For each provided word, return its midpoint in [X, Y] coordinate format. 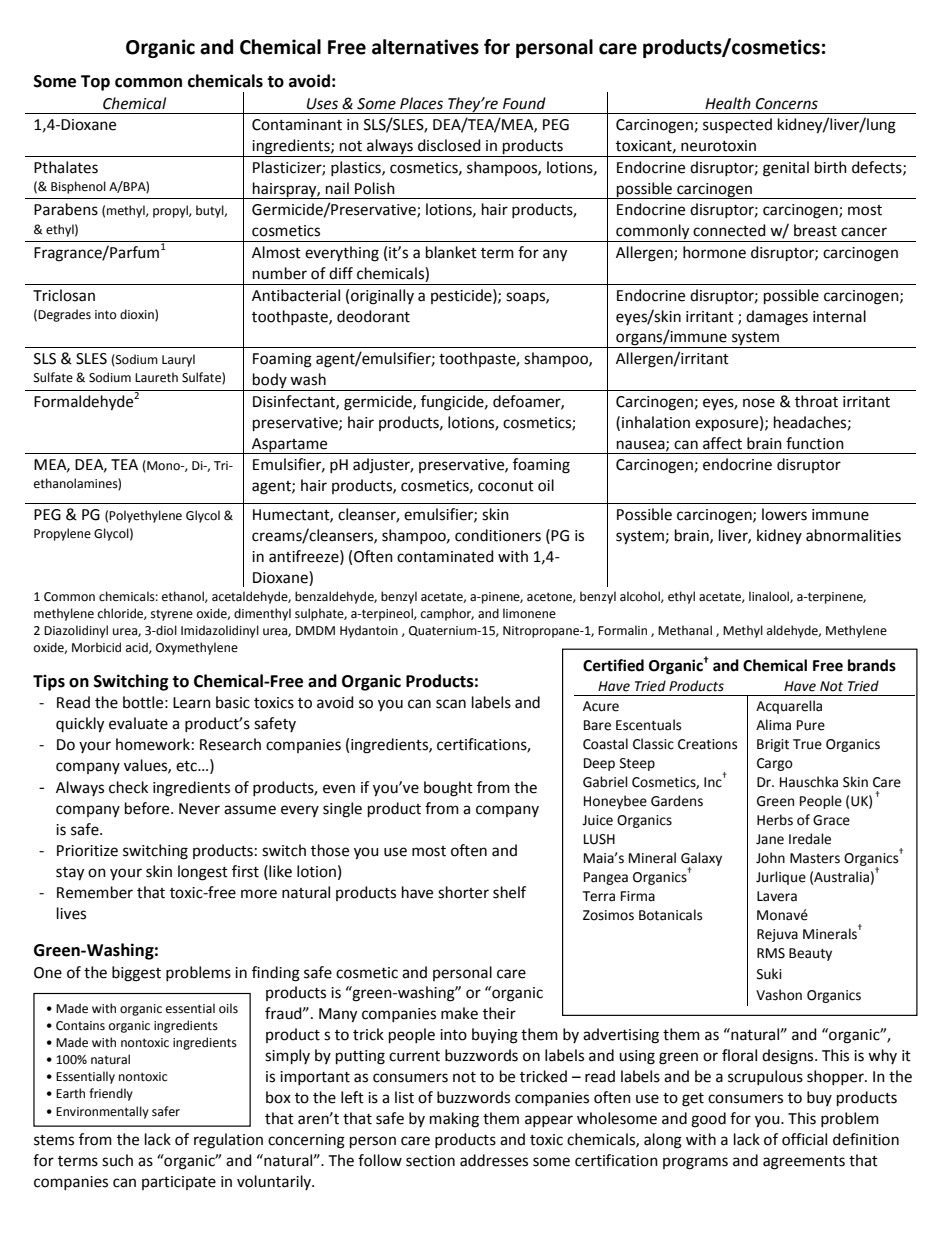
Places [421, 103]
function [815, 443]
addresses [494, 1160]
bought [448, 789]
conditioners [498, 535]
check [128, 787]
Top [95, 83]
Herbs [775, 820]
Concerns [787, 104]
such [117, 1160]
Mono [163, 466]
